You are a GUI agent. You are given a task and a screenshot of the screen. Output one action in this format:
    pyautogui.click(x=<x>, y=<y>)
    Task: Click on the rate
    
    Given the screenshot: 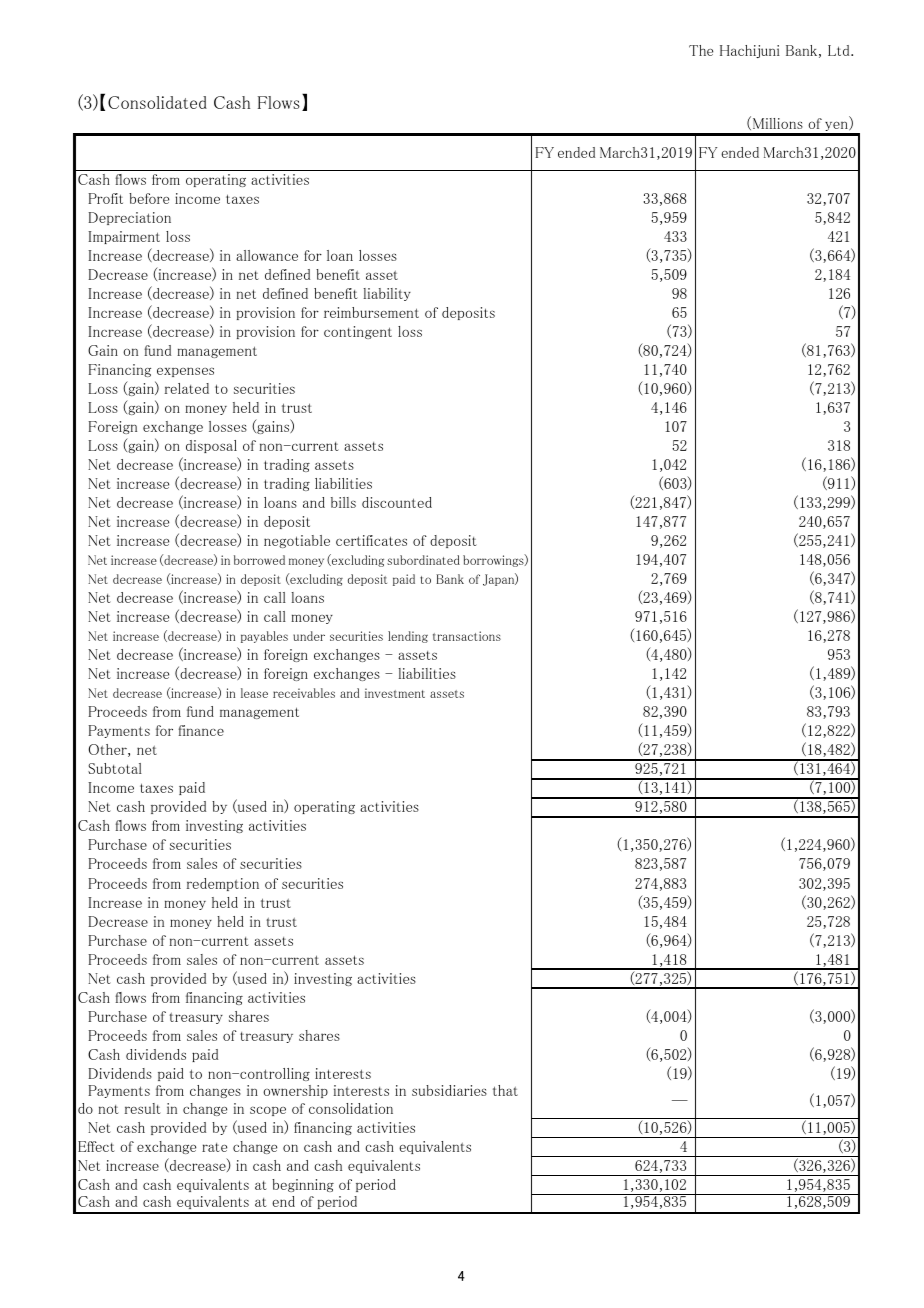 What is the action you would take?
    pyautogui.click(x=214, y=1147)
